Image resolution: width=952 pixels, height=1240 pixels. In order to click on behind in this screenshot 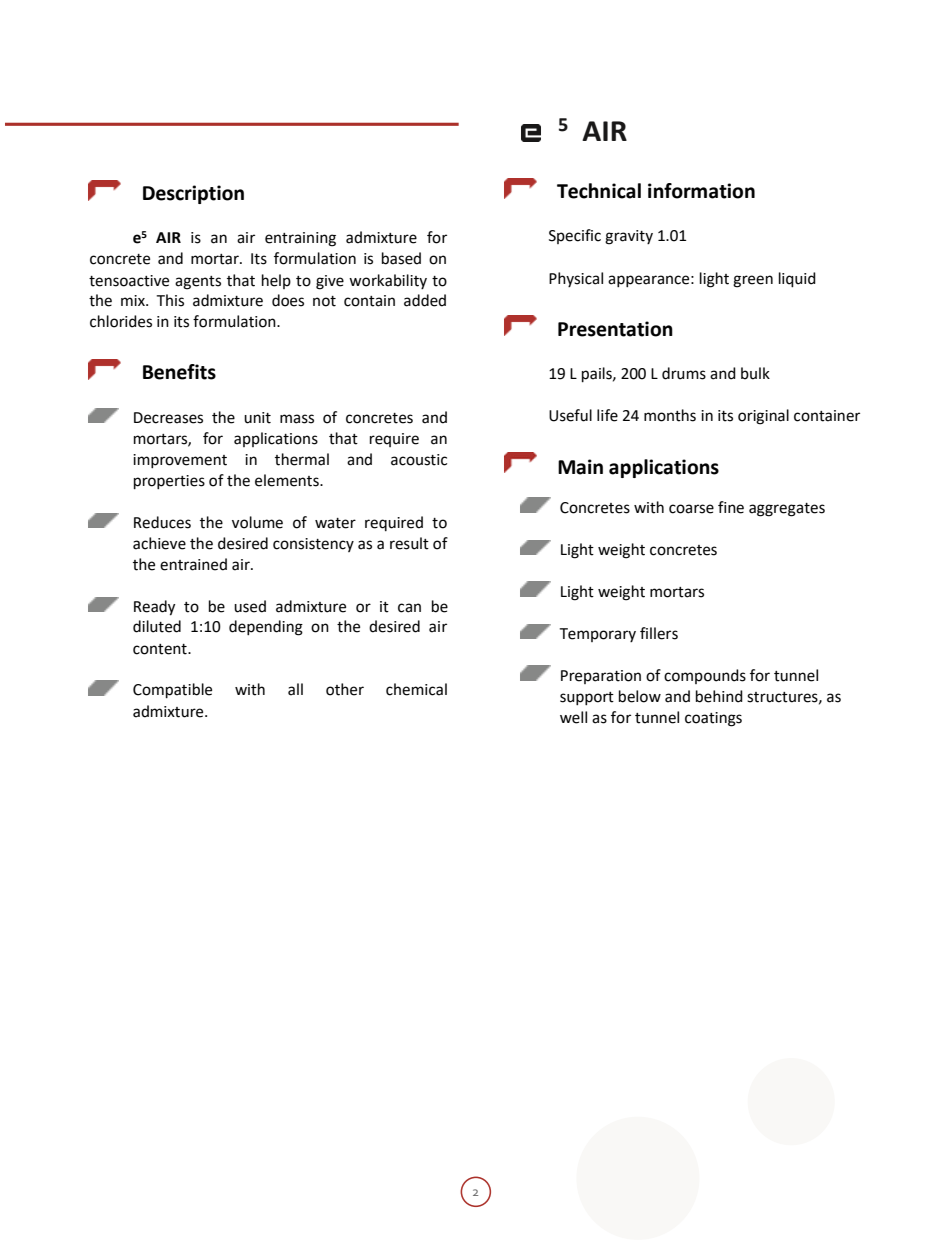, I will do `click(719, 696)`.
